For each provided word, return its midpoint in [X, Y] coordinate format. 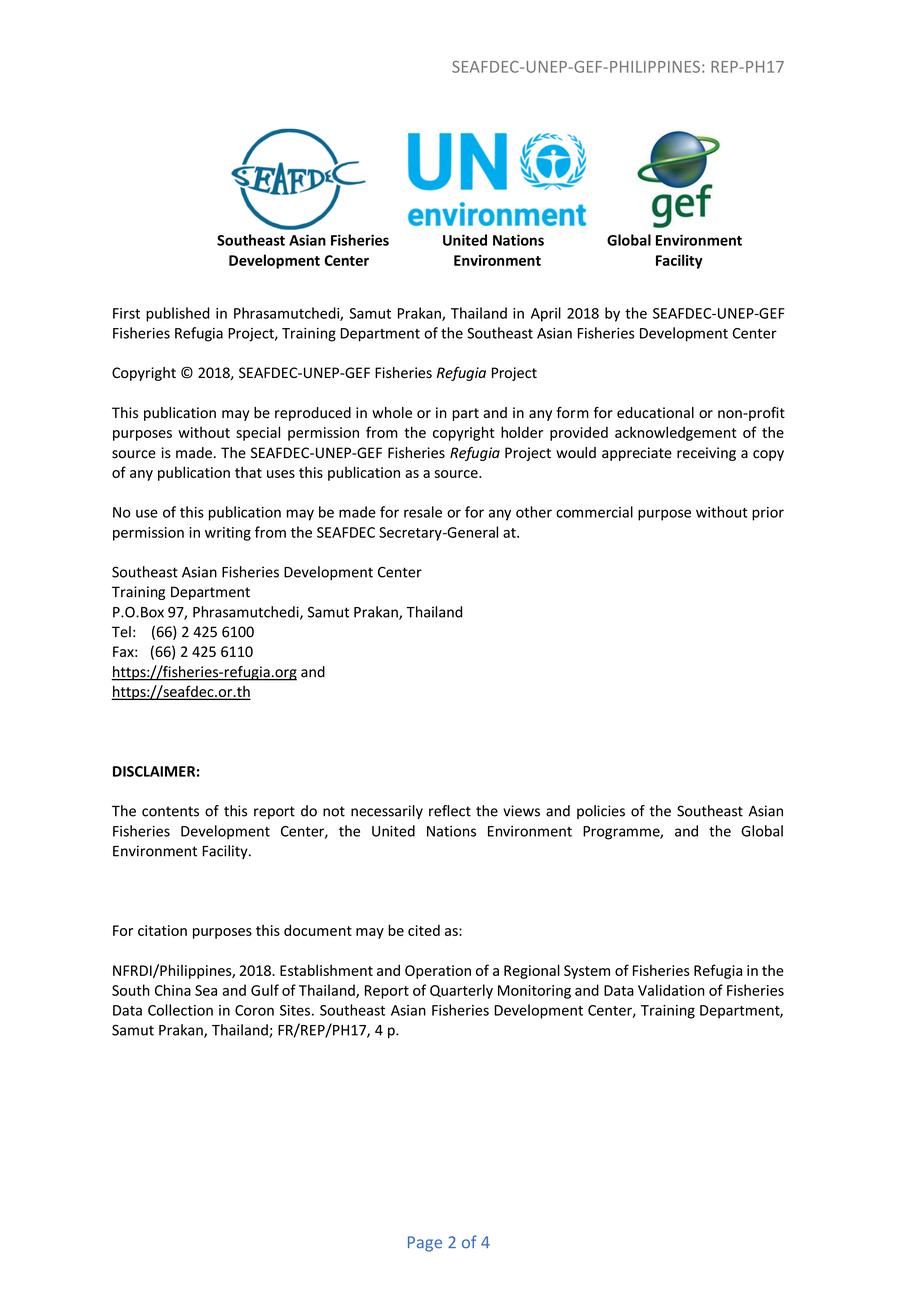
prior [768, 514]
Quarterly [461, 991]
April [546, 314]
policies [601, 812]
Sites [295, 1010]
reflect [450, 811]
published [178, 314]
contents [170, 811]
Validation [671, 990]
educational [655, 413]
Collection [180, 1010]
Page [425, 1244]
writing [228, 534]
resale [423, 512]
